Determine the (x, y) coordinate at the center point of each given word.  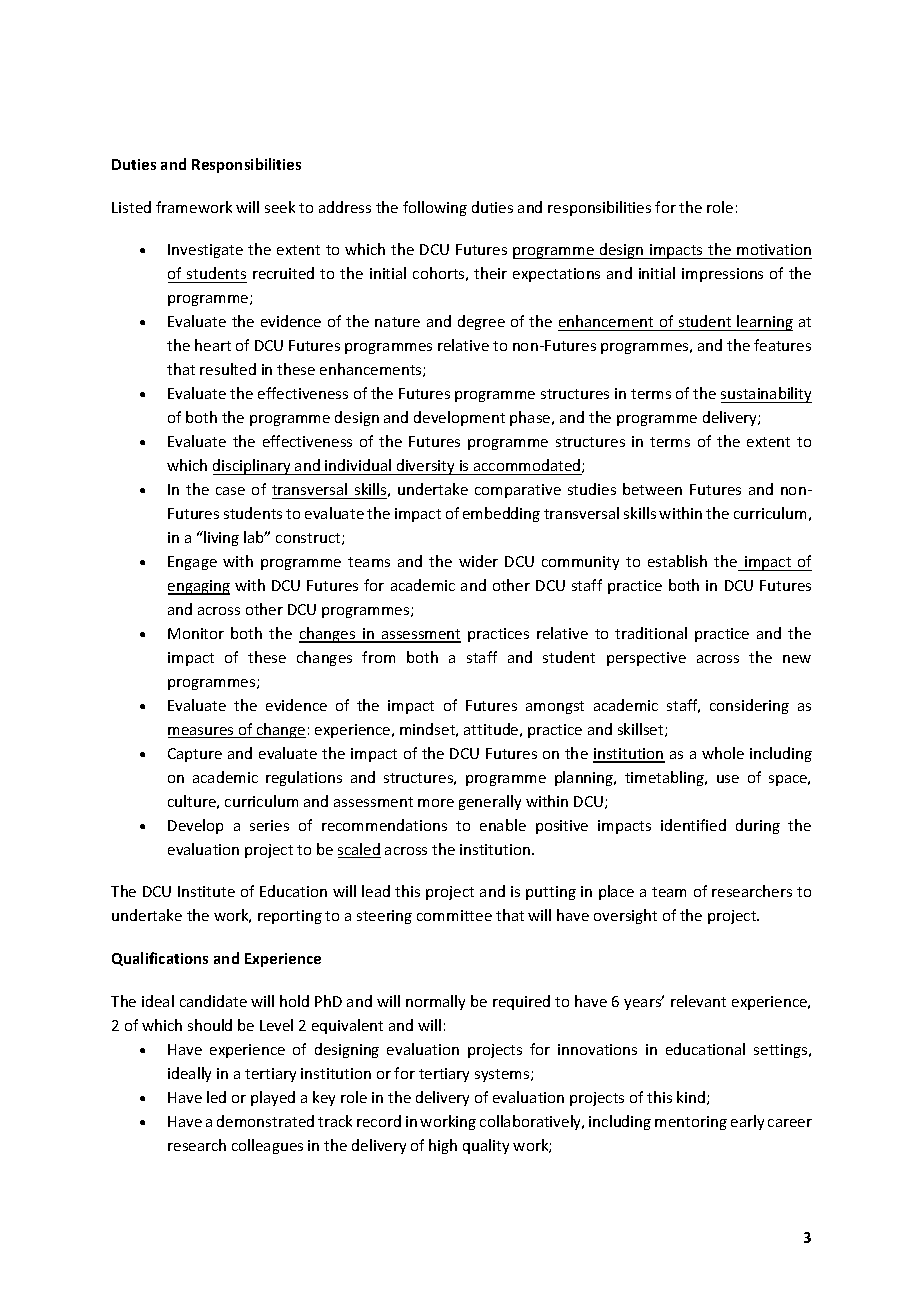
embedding (501, 514)
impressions (722, 275)
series (269, 825)
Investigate (205, 251)
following (435, 208)
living (220, 538)
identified (693, 825)
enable (503, 825)
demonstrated (265, 1121)
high (443, 1146)
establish (677, 561)
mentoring (691, 1123)
